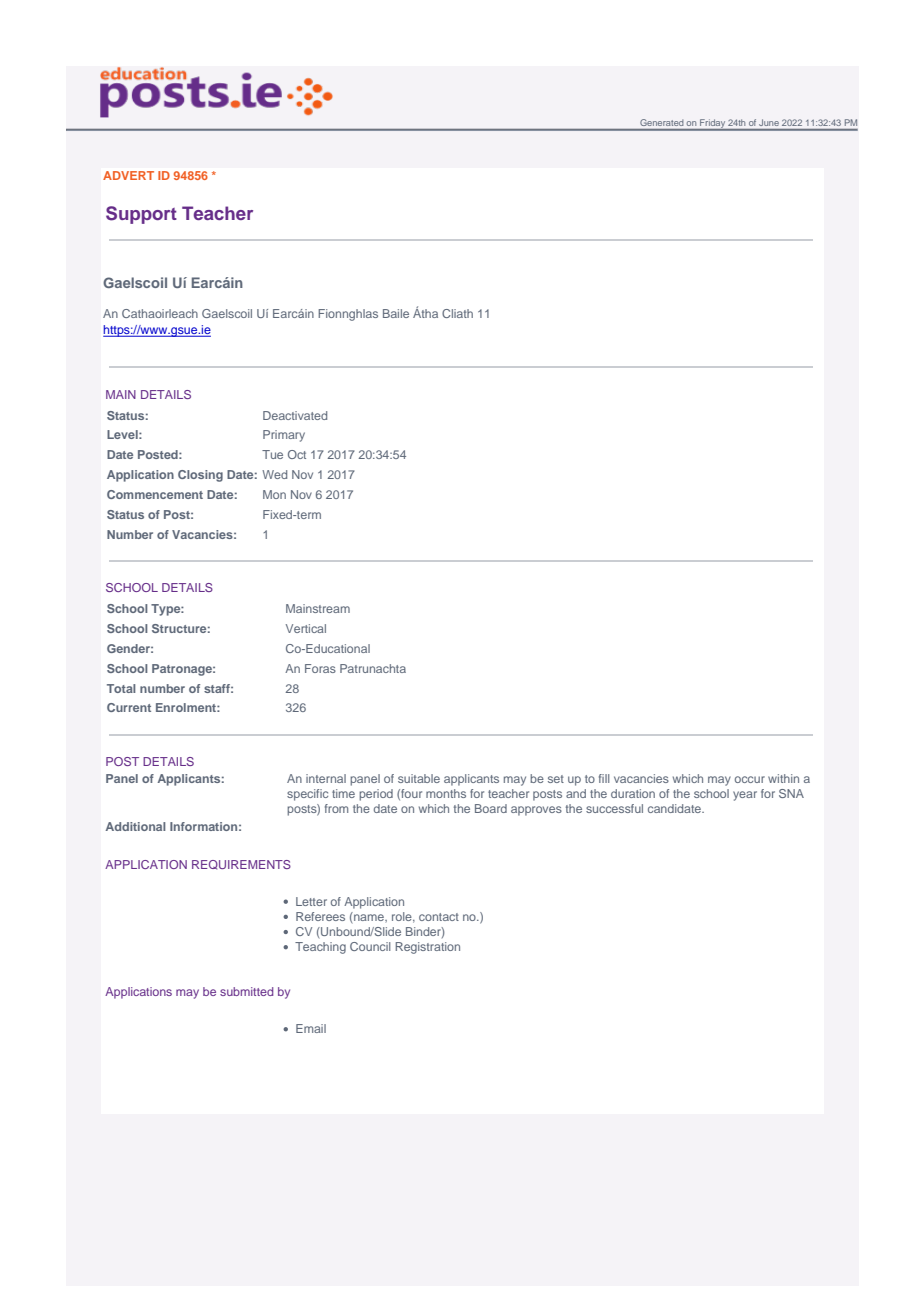  Describe the element at coordinates (306, 628) in the image. I see `Vertical` at that location.
